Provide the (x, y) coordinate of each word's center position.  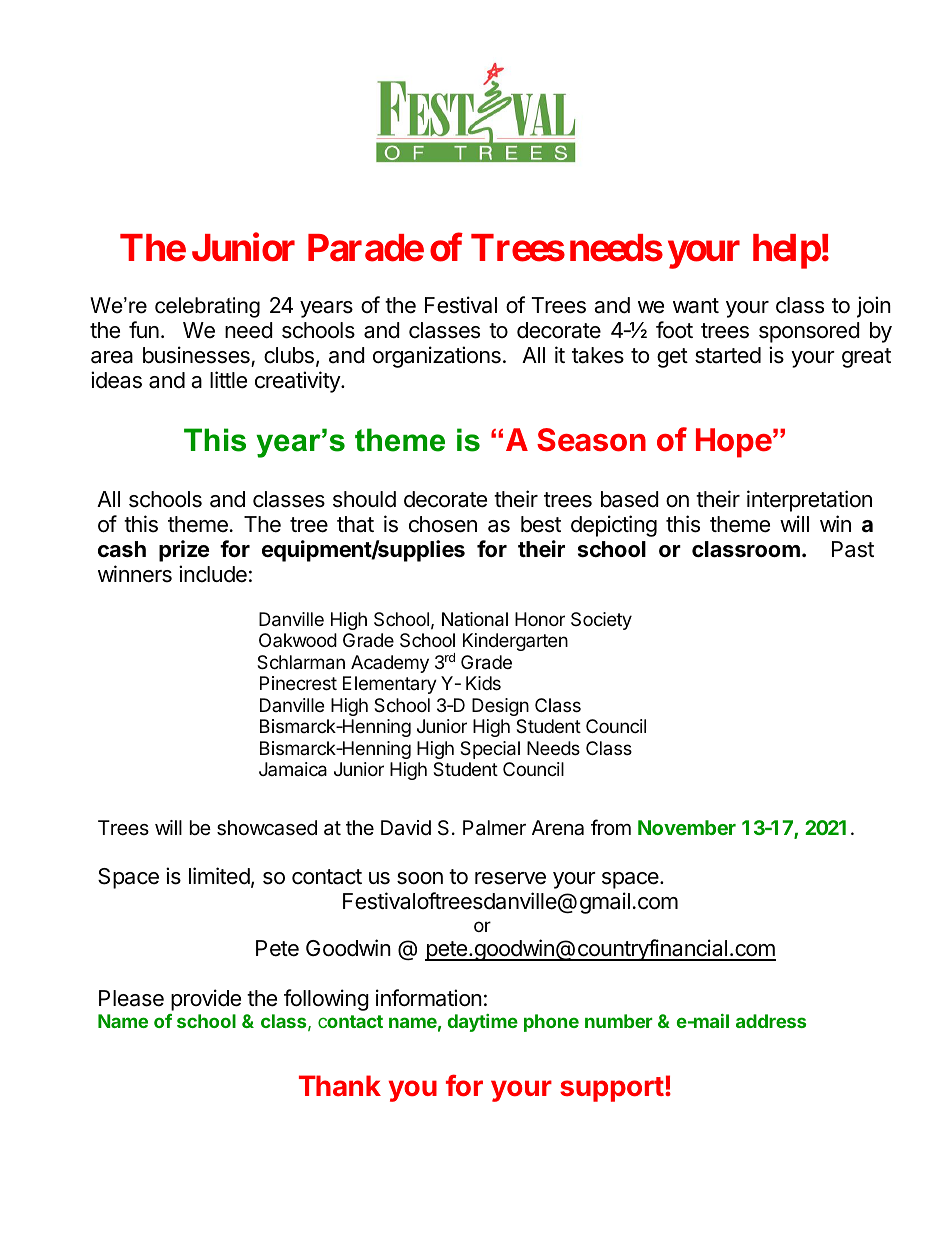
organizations (437, 357)
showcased (267, 828)
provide (206, 1000)
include (213, 574)
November (687, 827)
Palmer (494, 827)
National (475, 619)
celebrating (207, 307)
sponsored (809, 332)
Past (853, 549)
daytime (483, 1023)
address (771, 1021)
